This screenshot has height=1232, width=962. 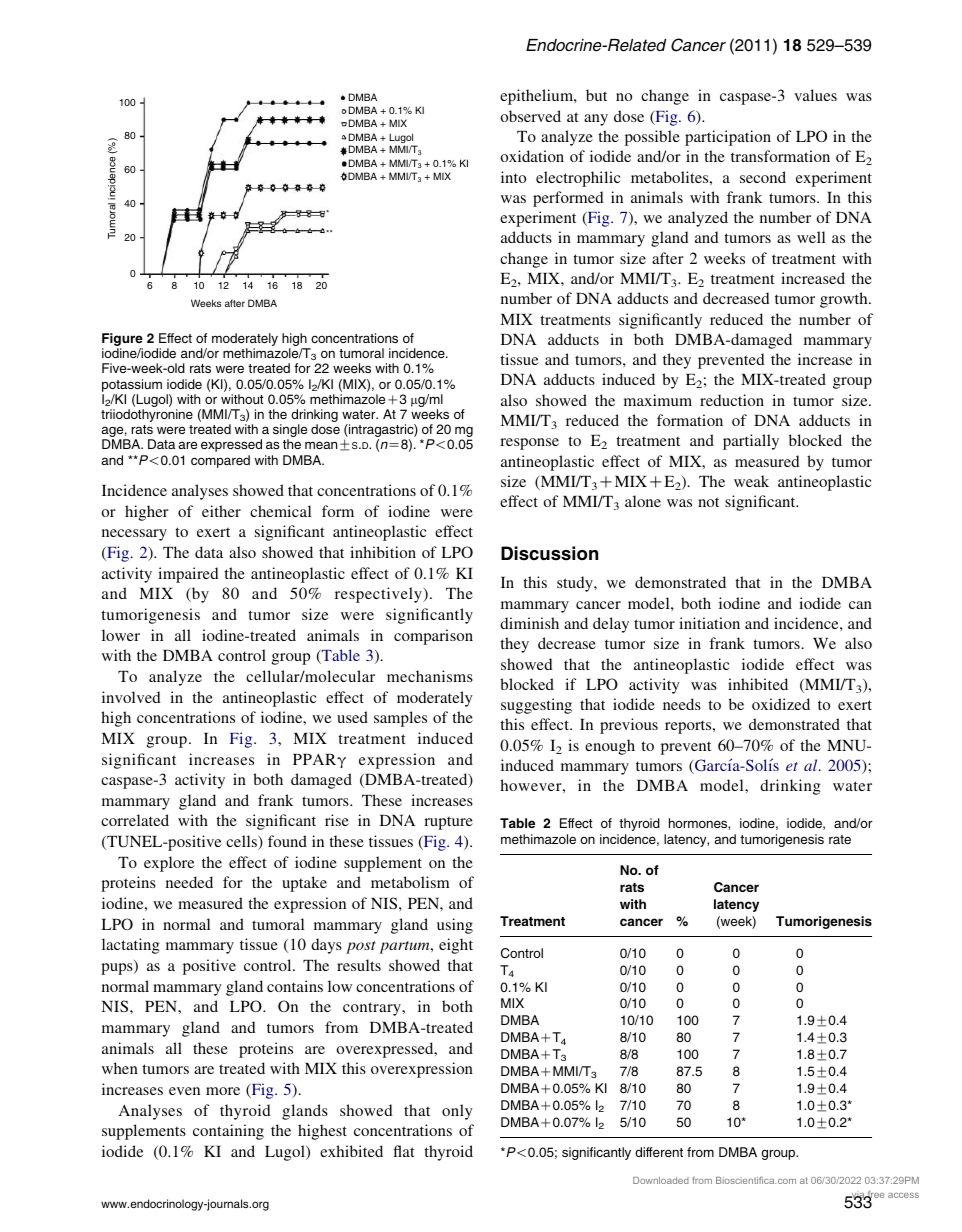 What do you see at coordinates (531, 116) in the screenshot?
I see `observed` at bounding box center [531, 116].
